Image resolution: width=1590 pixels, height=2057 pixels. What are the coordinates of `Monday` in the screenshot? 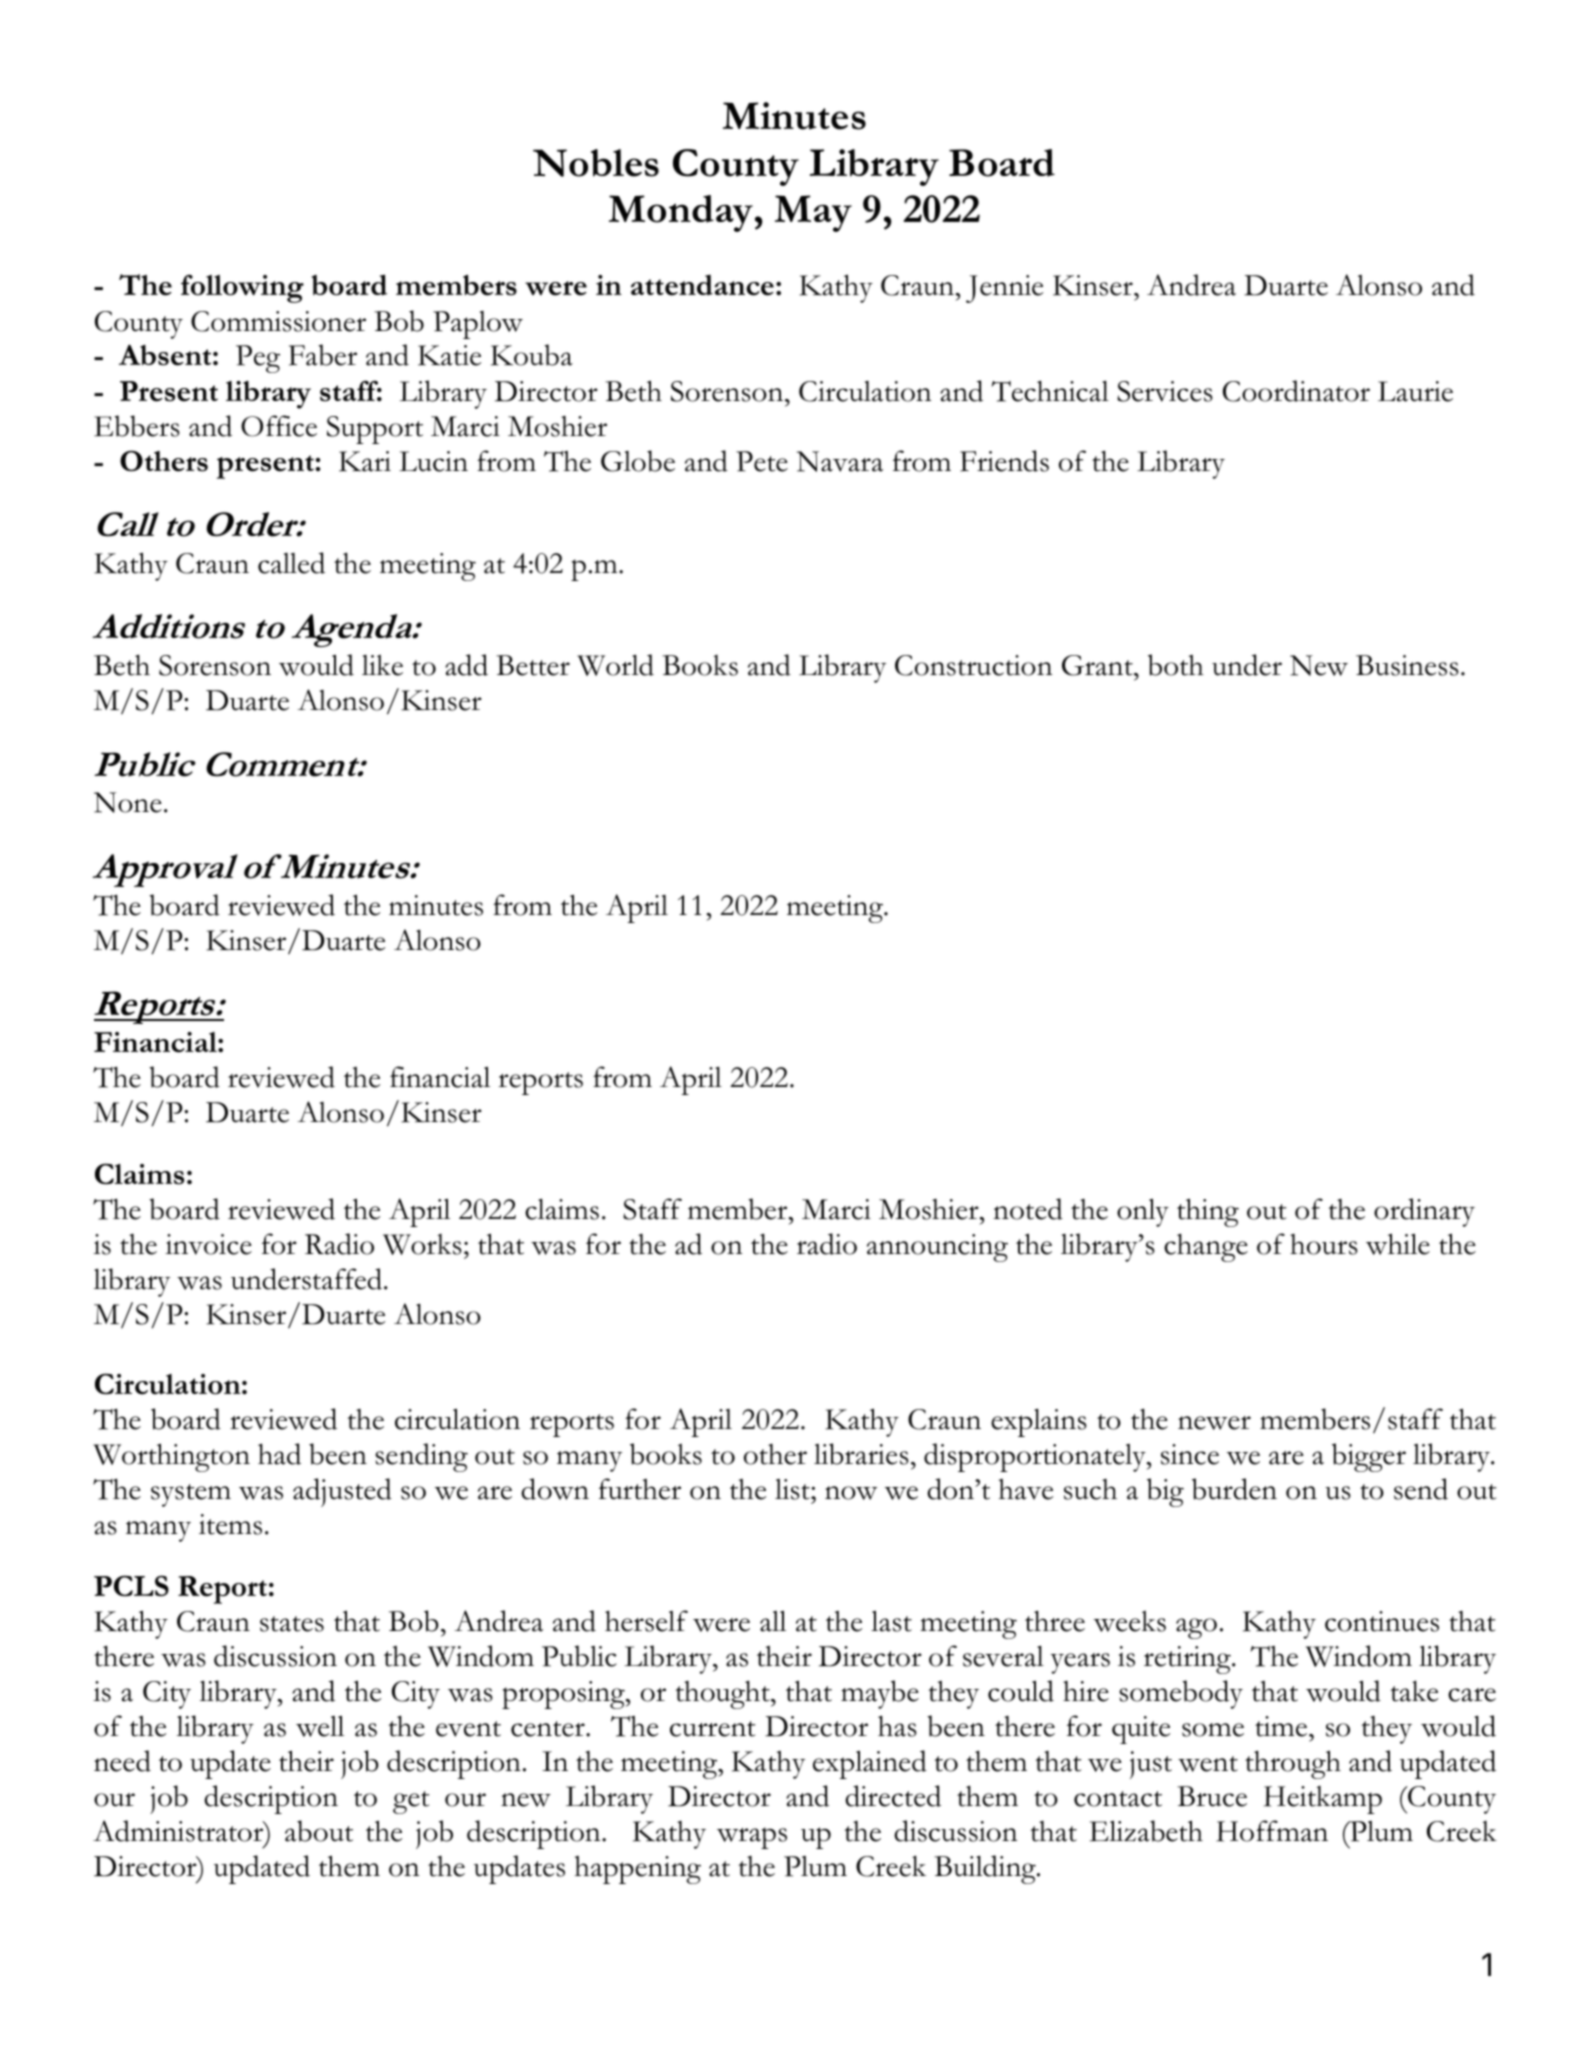 It's located at (682, 213).
